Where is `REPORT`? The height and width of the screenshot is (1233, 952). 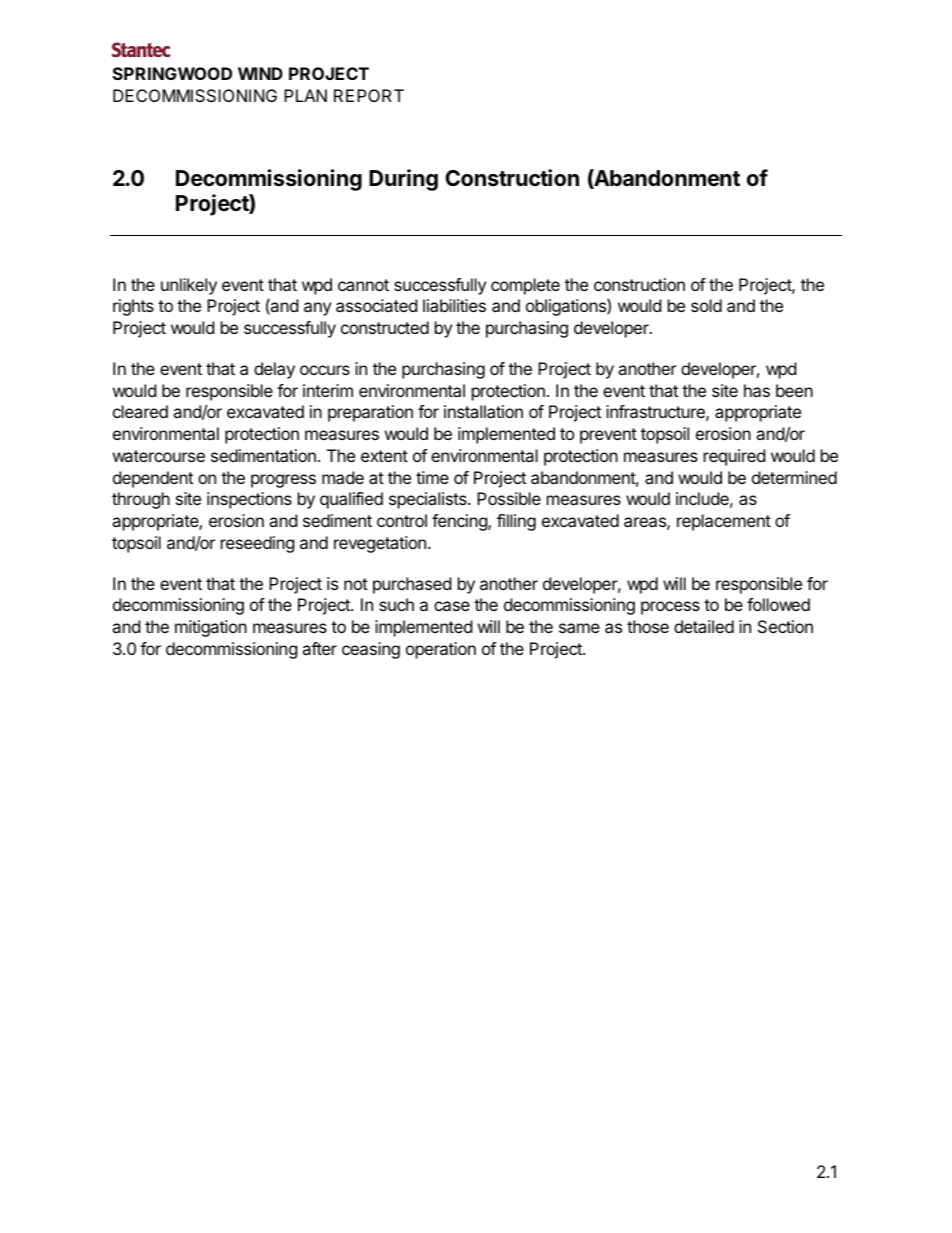
REPORT is located at coordinates (369, 95).
